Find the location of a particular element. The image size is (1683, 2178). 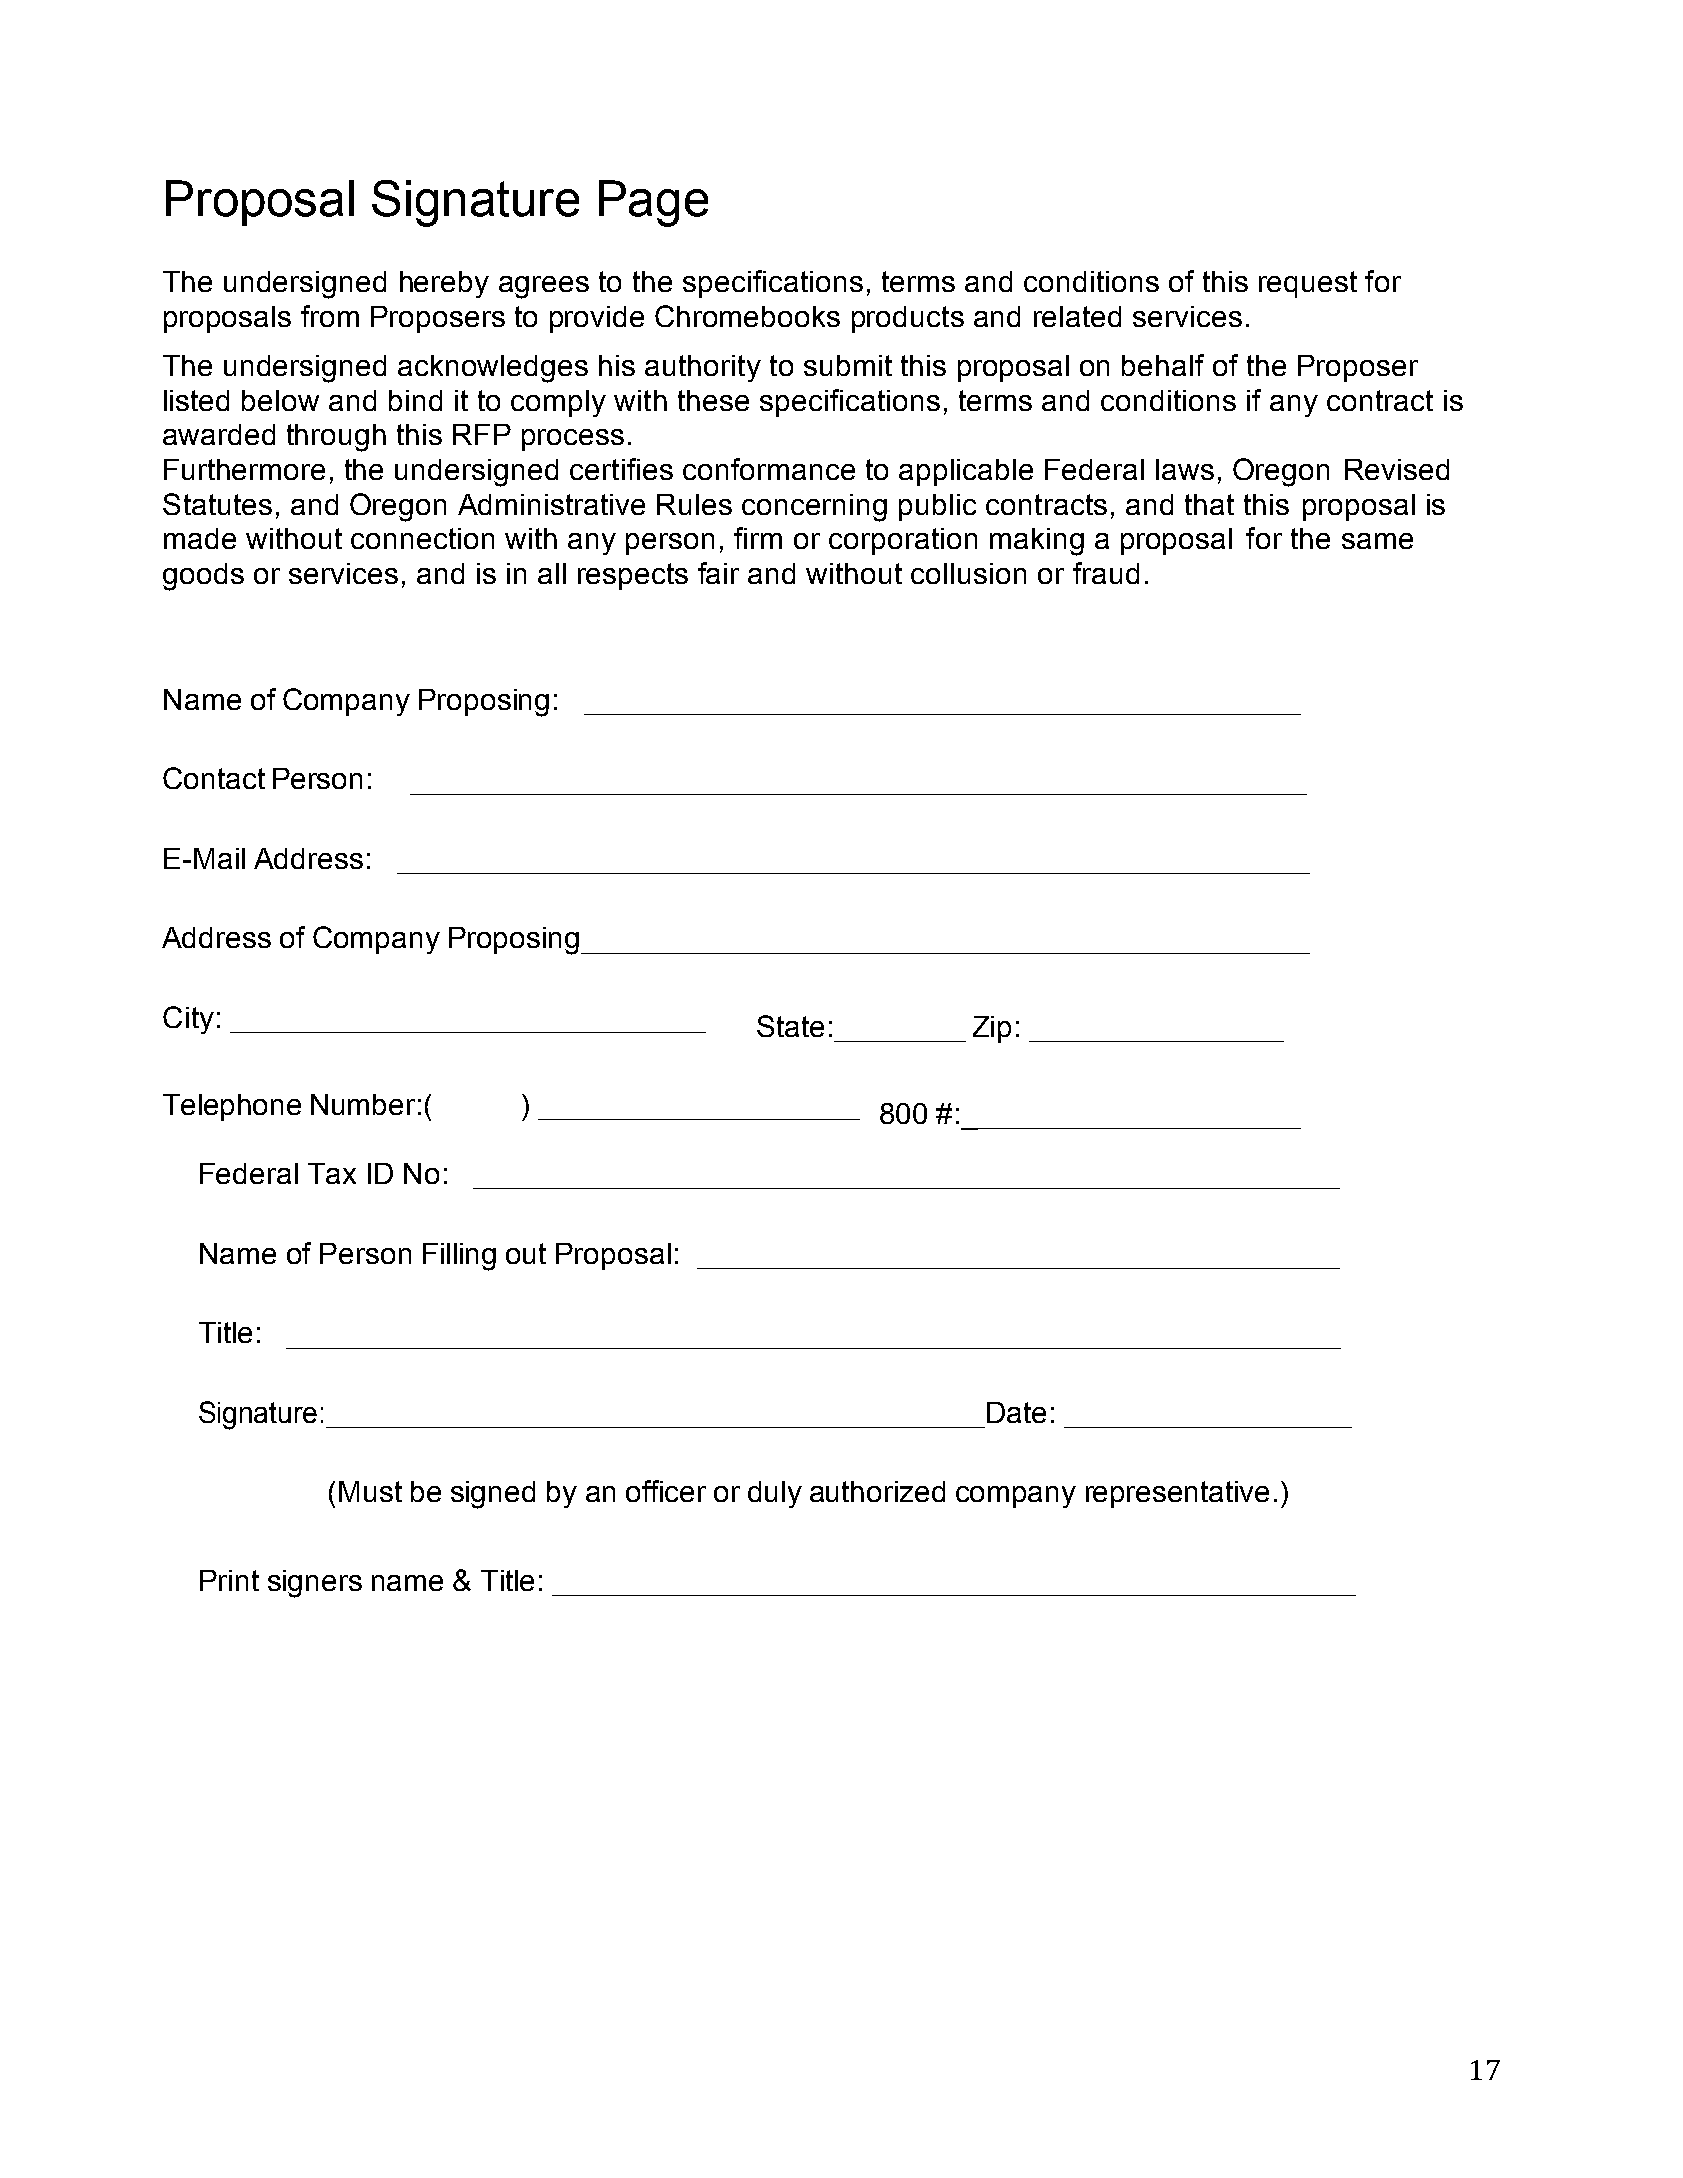

Chromebooks is located at coordinates (747, 316).
